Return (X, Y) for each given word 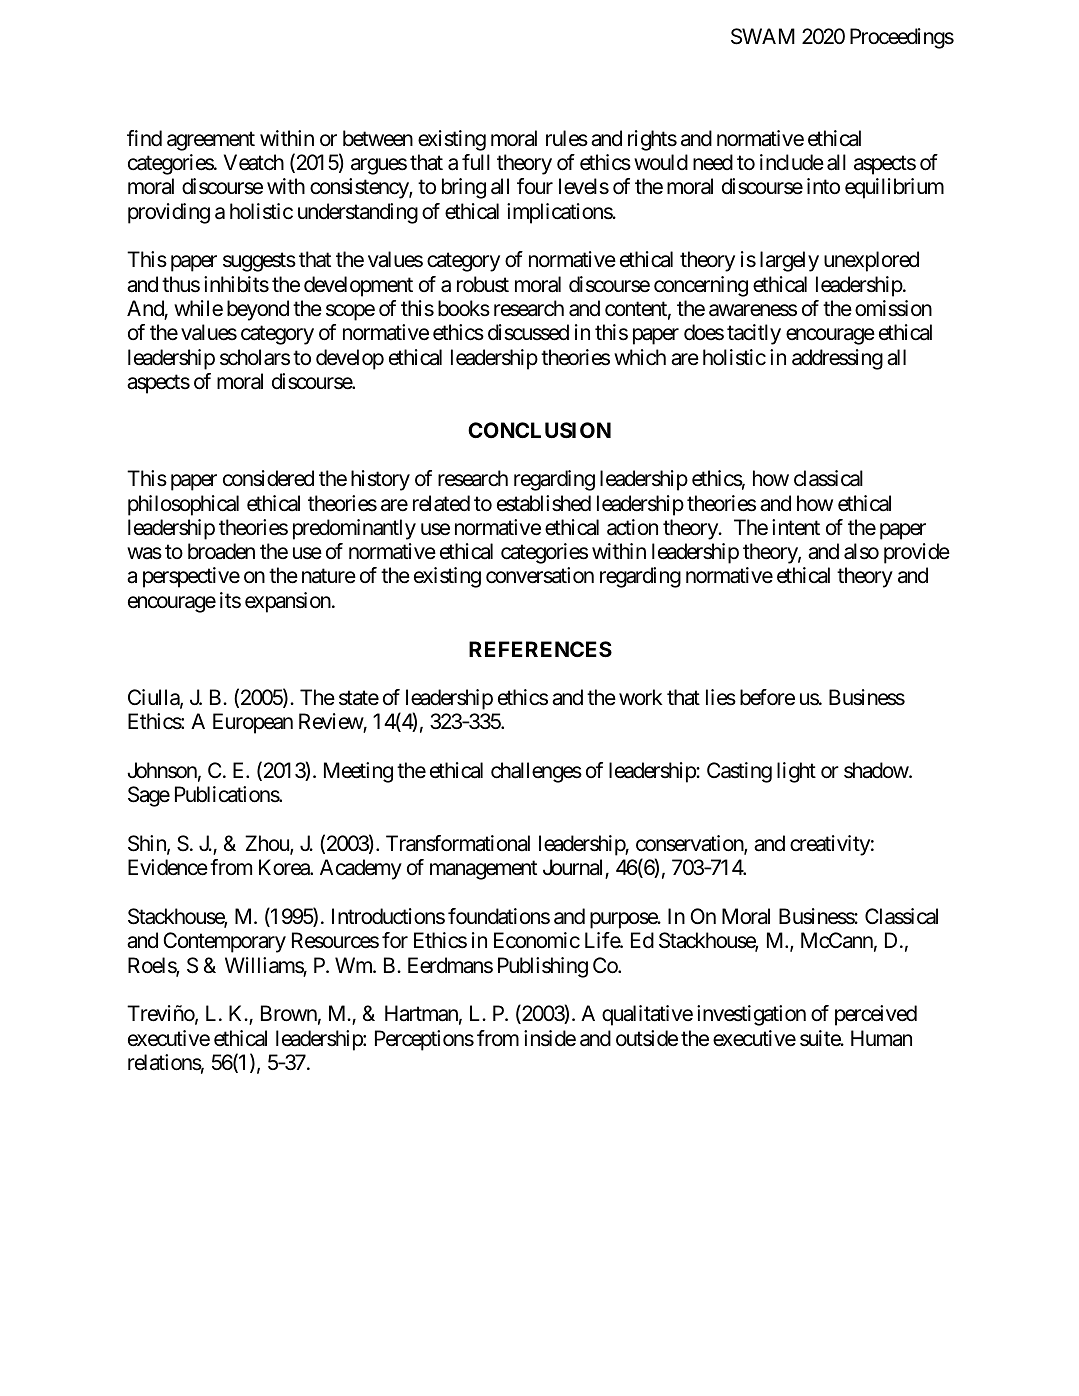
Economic (537, 940)
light (796, 772)
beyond (258, 310)
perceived (876, 1015)
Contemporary (224, 942)
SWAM (763, 36)
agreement (211, 141)
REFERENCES (540, 649)
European (253, 723)
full (476, 162)
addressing (837, 359)
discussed (528, 332)
